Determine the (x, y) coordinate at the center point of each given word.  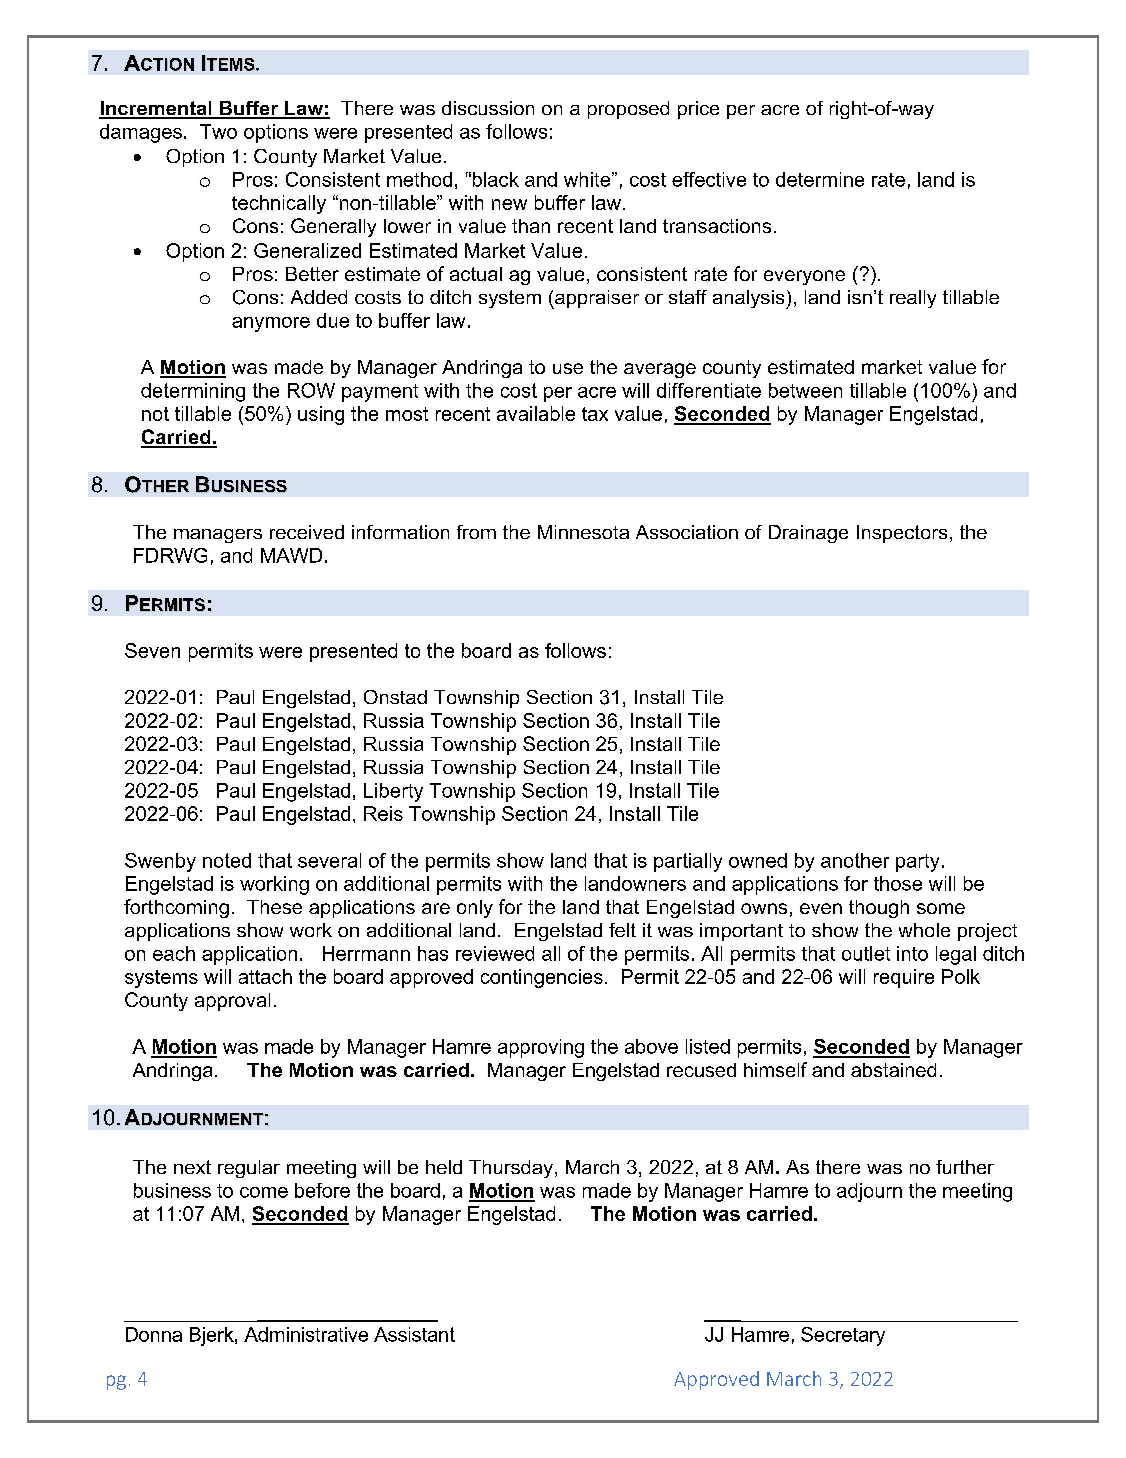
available (536, 413)
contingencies (542, 978)
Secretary (843, 1336)
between (805, 390)
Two (218, 131)
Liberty (393, 792)
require (904, 978)
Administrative (306, 1334)
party (917, 863)
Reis (383, 813)
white (588, 179)
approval (232, 1002)
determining (193, 392)
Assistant (414, 1334)
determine (820, 179)
